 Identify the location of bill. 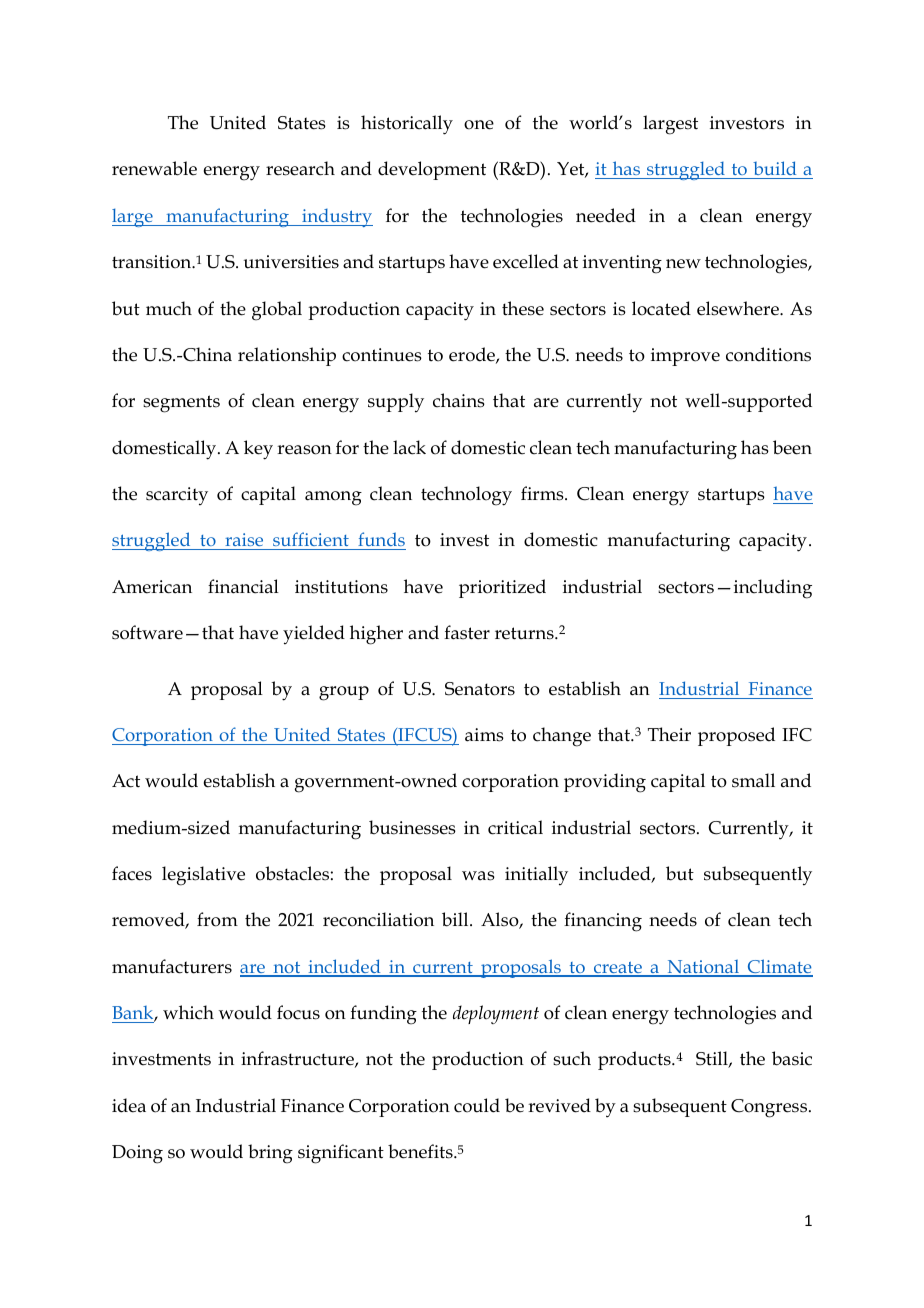
(456, 919).
